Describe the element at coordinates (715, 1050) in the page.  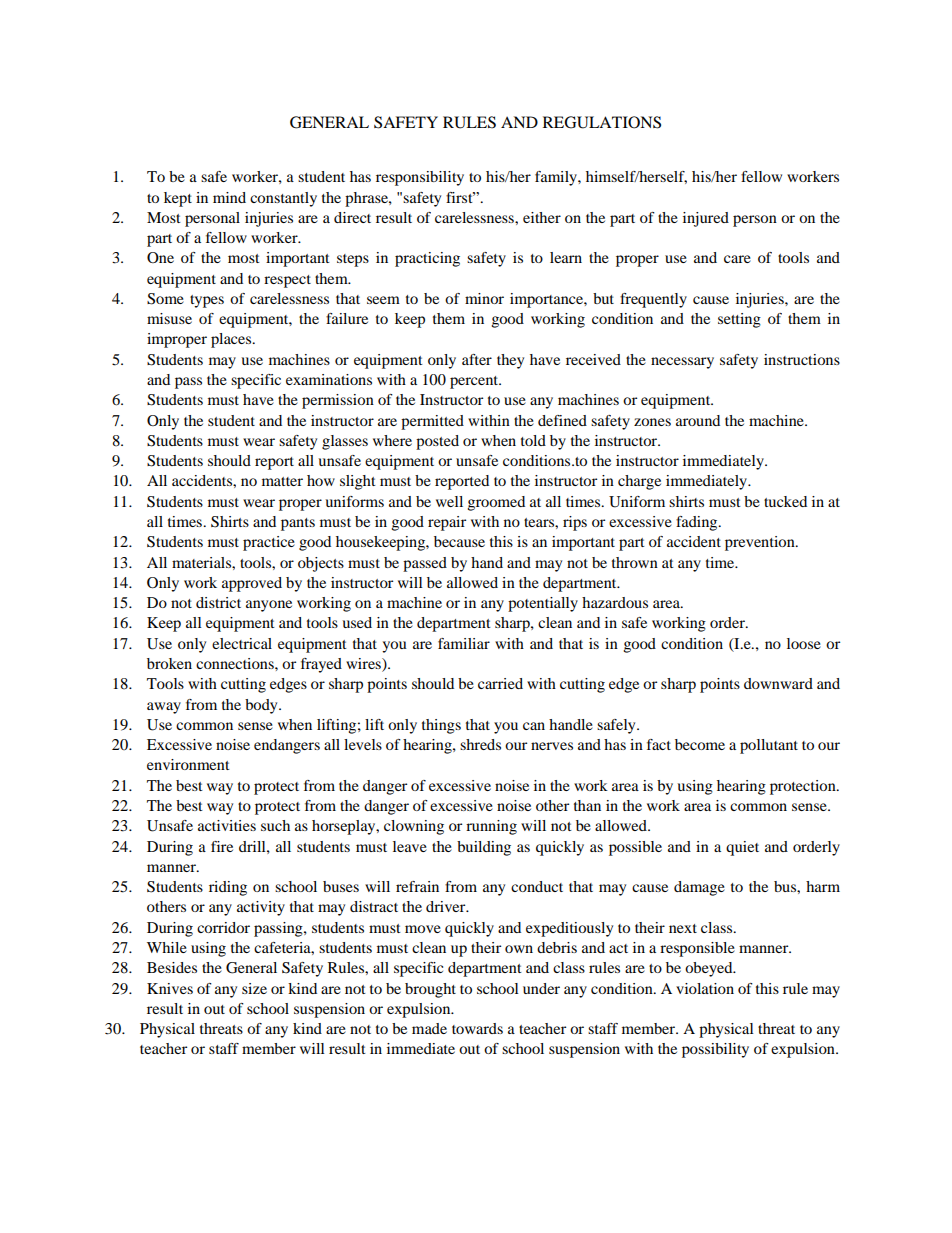
I see `possibility` at that location.
